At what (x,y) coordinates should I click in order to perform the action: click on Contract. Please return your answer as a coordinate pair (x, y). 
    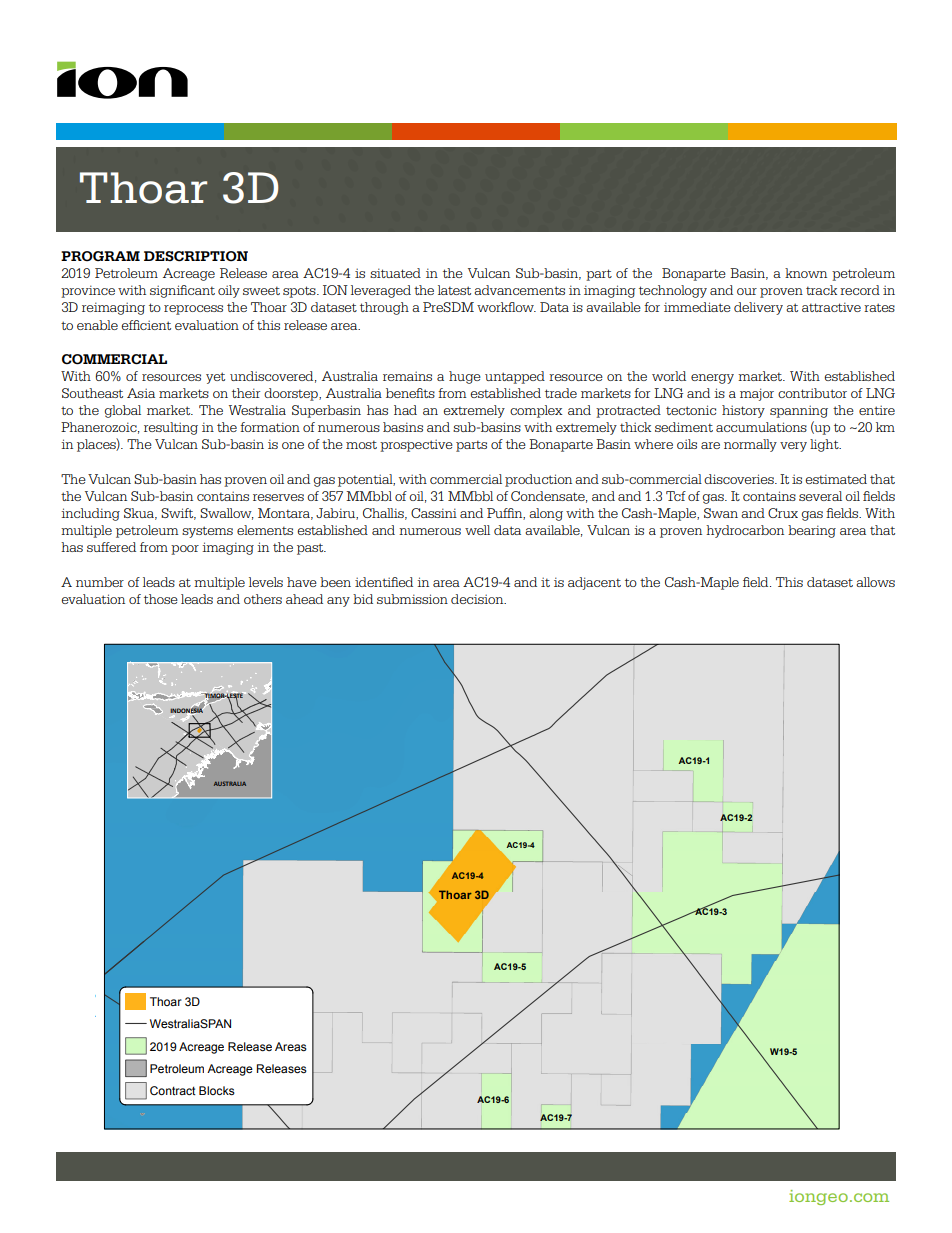
    Looking at the image, I should click on (173, 1090).
